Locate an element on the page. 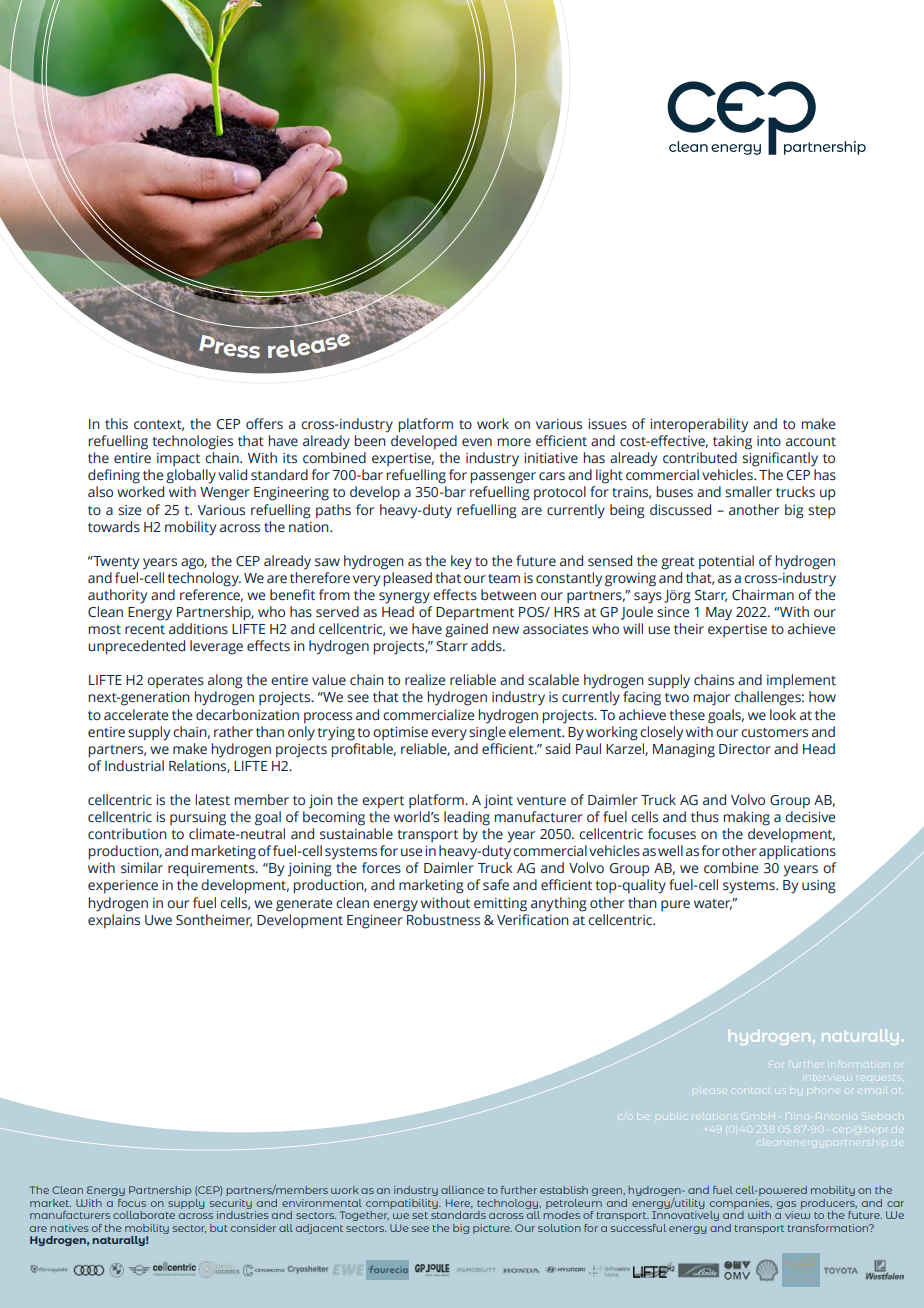  accelerate is located at coordinates (136, 715).
